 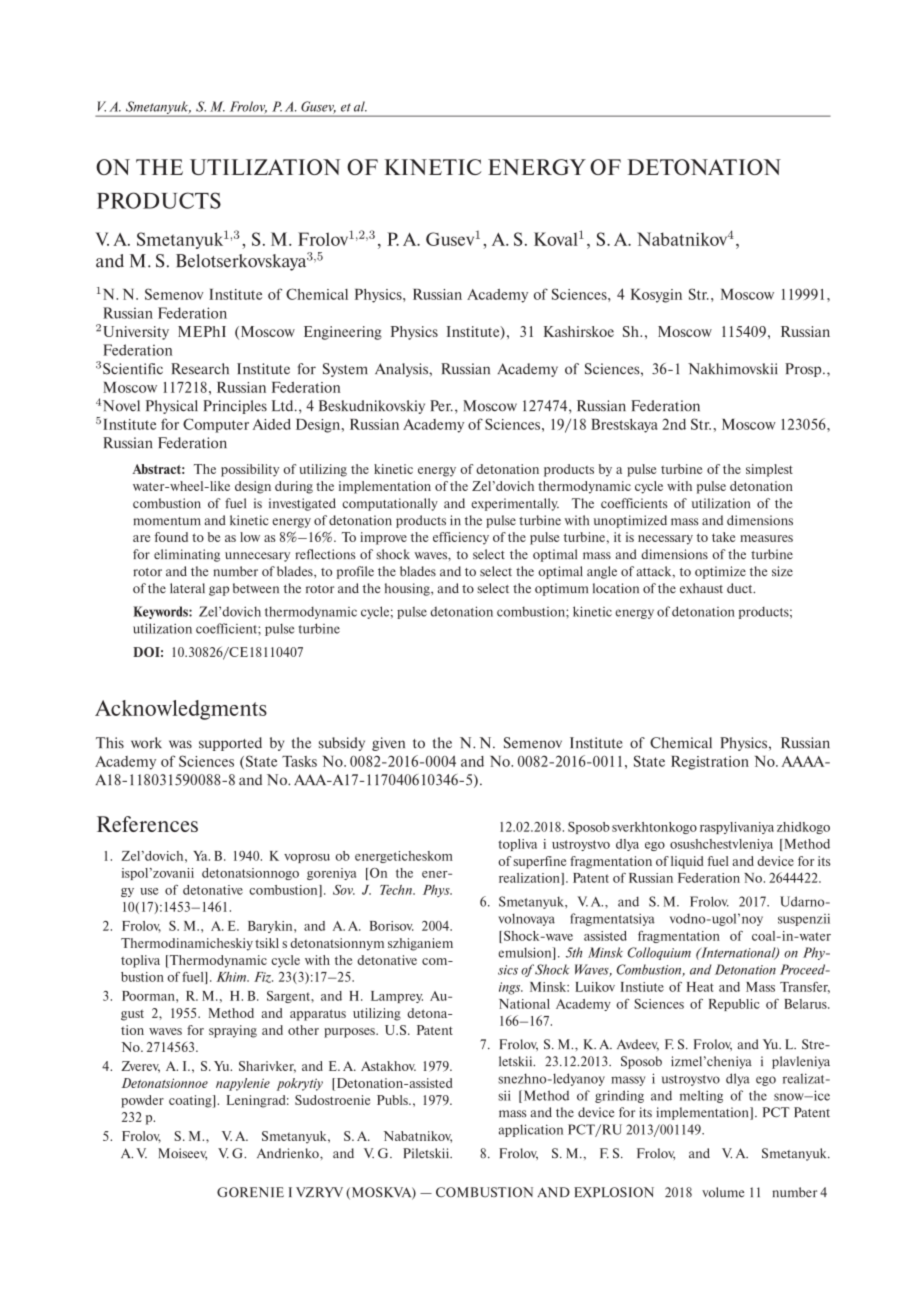 I want to click on simplest, so click(x=769, y=470).
